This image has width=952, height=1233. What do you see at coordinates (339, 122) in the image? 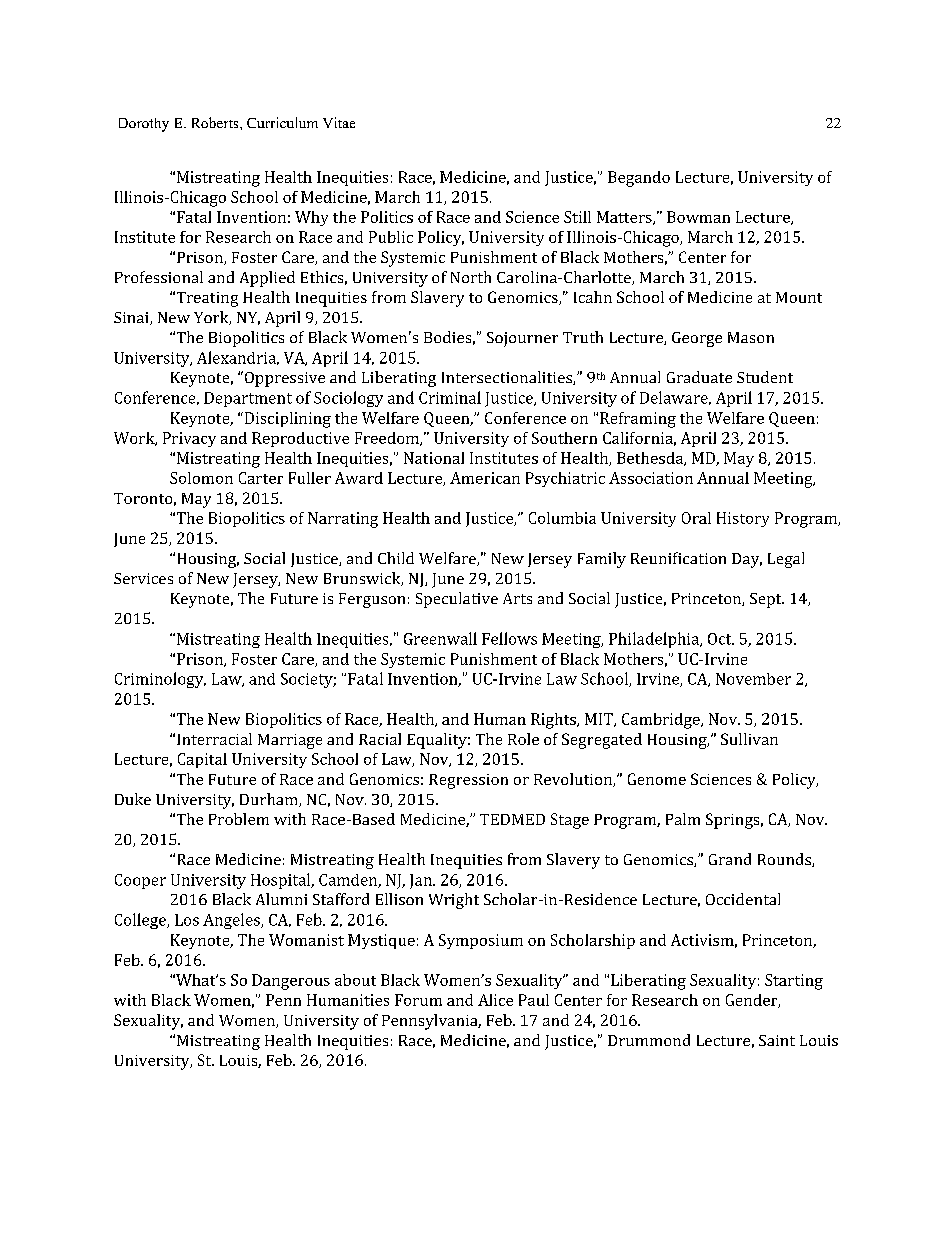
I see `Vitae` at bounding box center [339, 122].
